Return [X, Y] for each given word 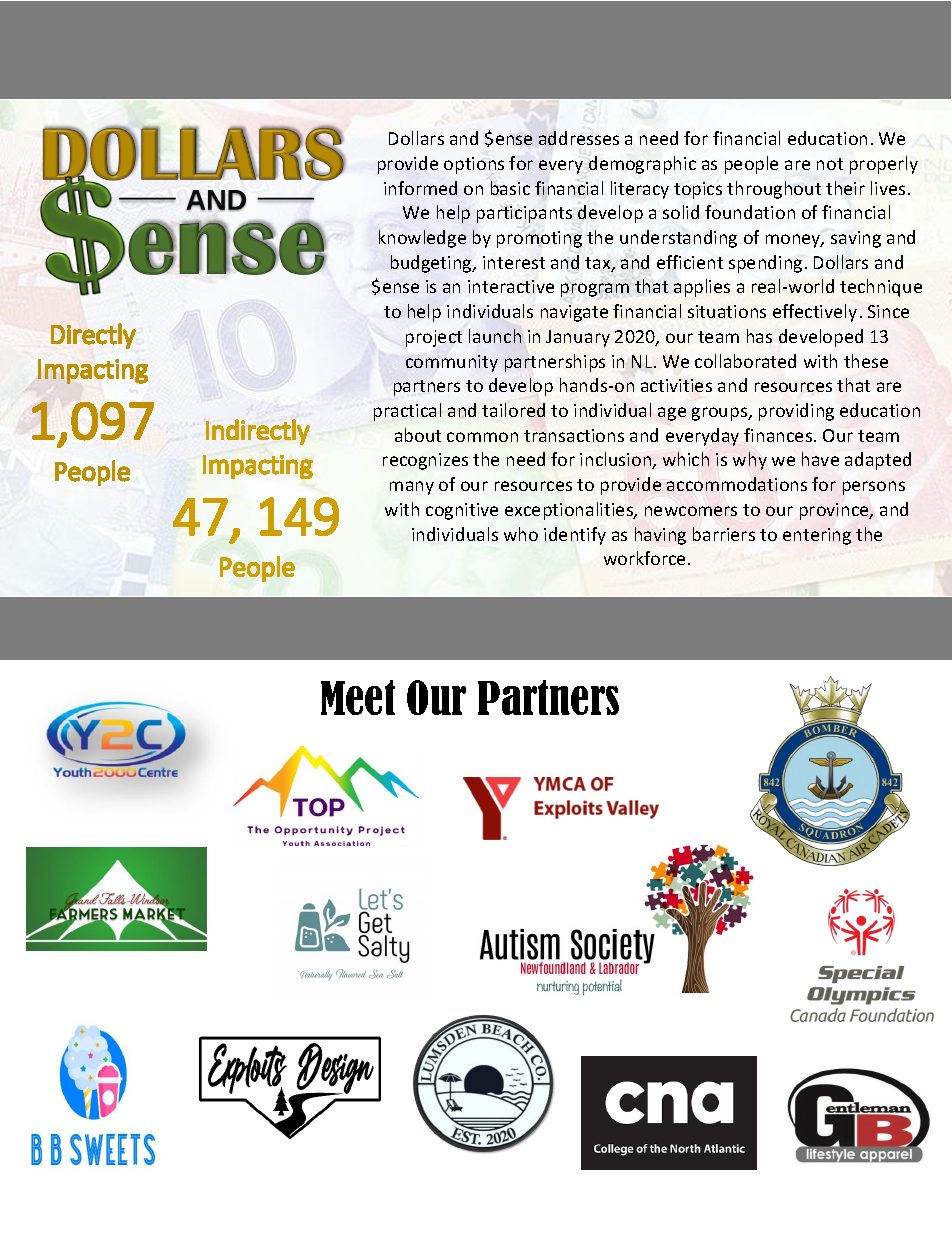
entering [817, 536]
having [660, 536]
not [830, 164]
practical [407, 412]
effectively [815, 313]
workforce [644, 558]
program [595, 290]
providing [796, 412]
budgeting [432, 264]
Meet [358, 697]
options [474, 165]
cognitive [462, 511]
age [672, 414]
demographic [642, 165]
